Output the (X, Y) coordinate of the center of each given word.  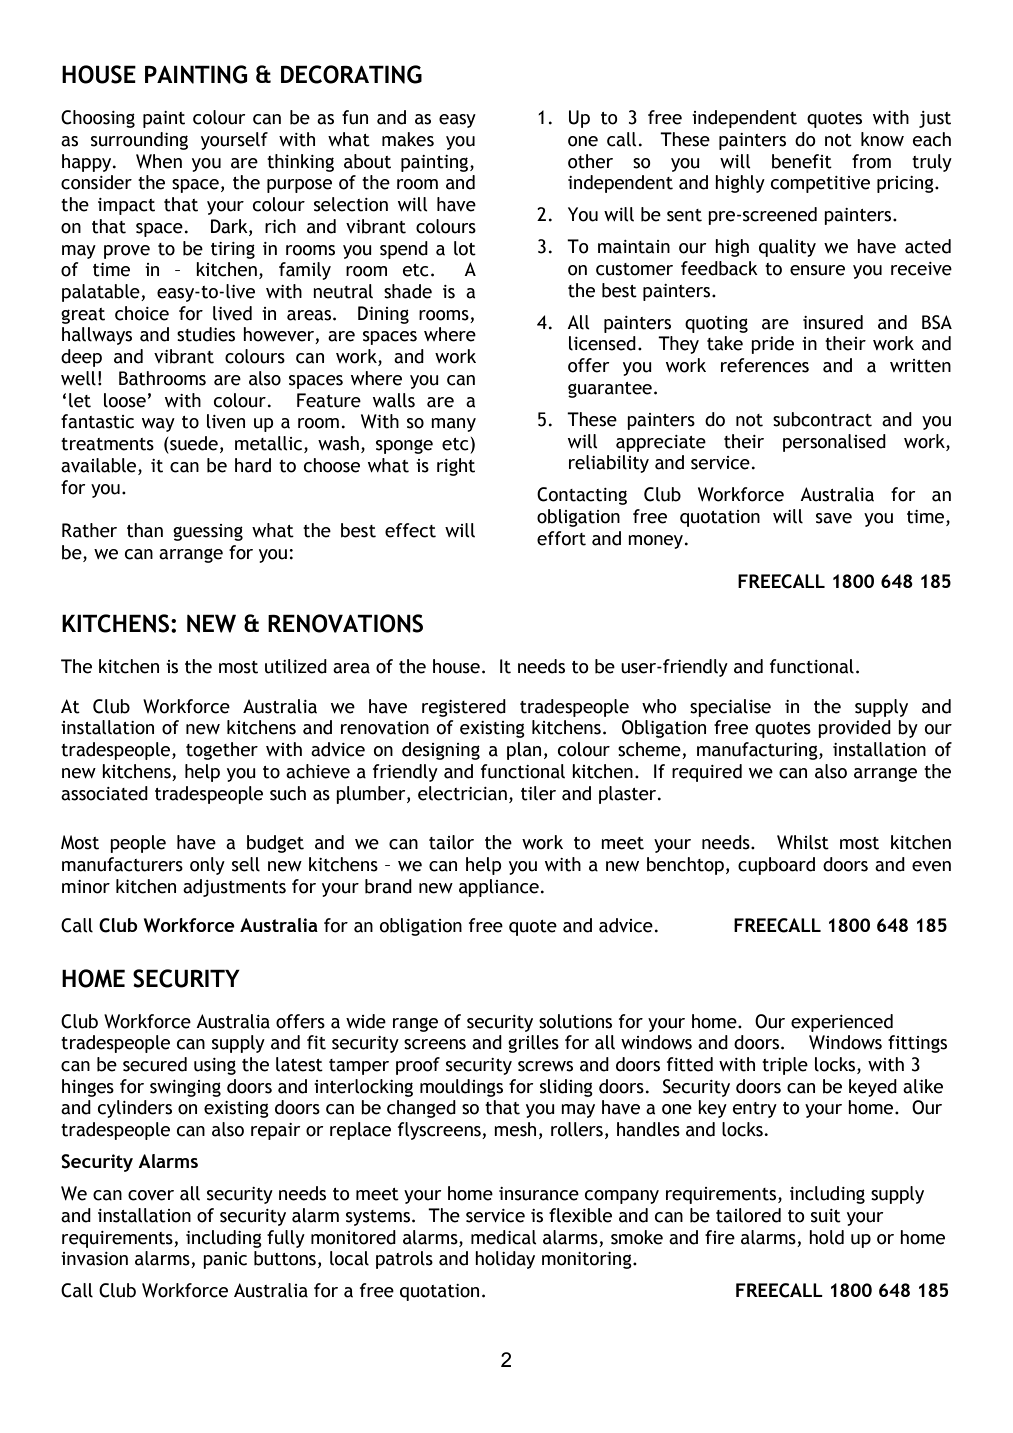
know (882, 139)
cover (151, 1195)
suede (193, 443)
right (456, 467)
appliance (499, 888)
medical (504, 1237)
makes (408, 139)
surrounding (139, 141)
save (834, 518)
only (207, 866)
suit (826, 1216)
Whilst (803, 842)
